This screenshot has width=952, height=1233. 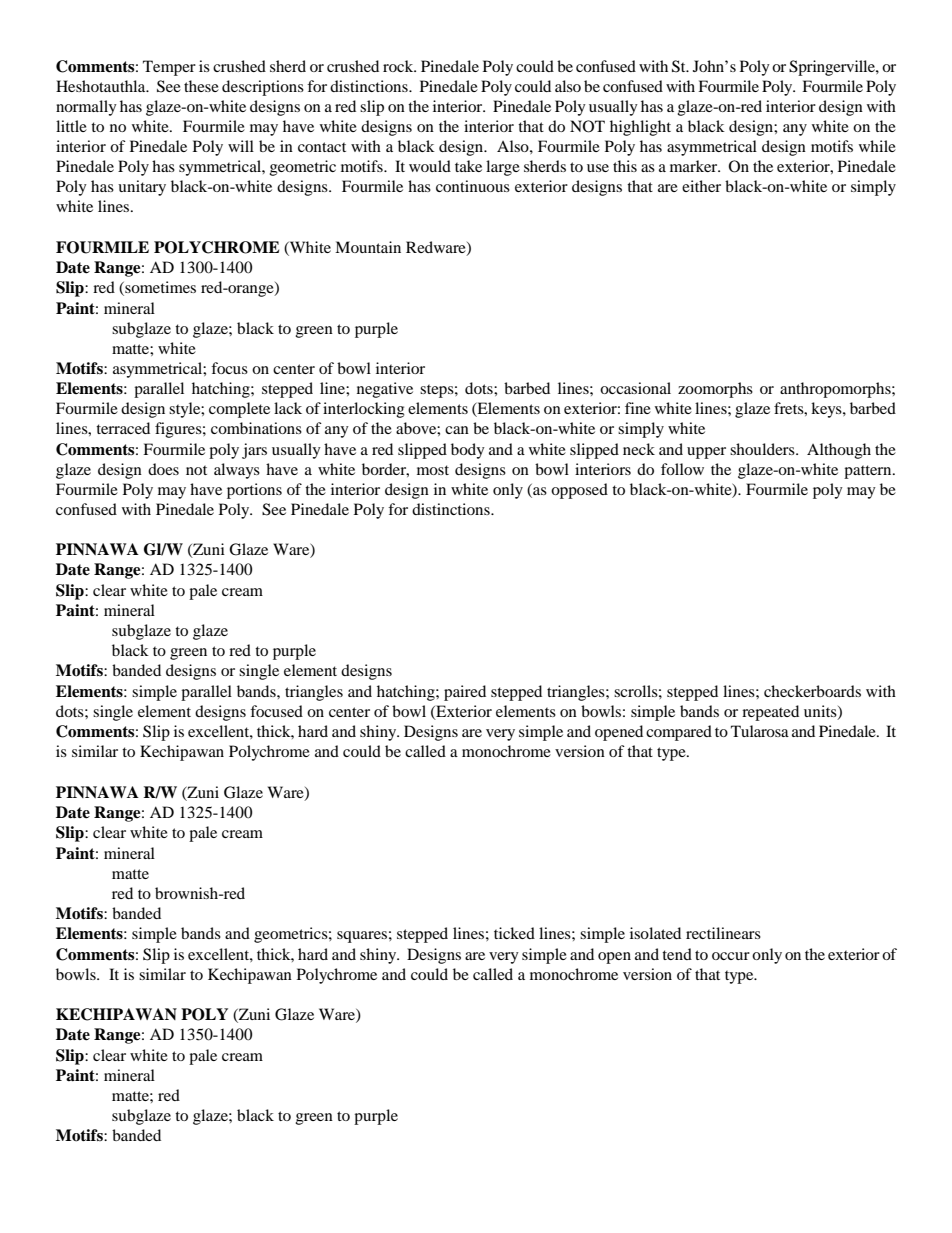 I want to click on ticked, so click(x=514, y=933).
